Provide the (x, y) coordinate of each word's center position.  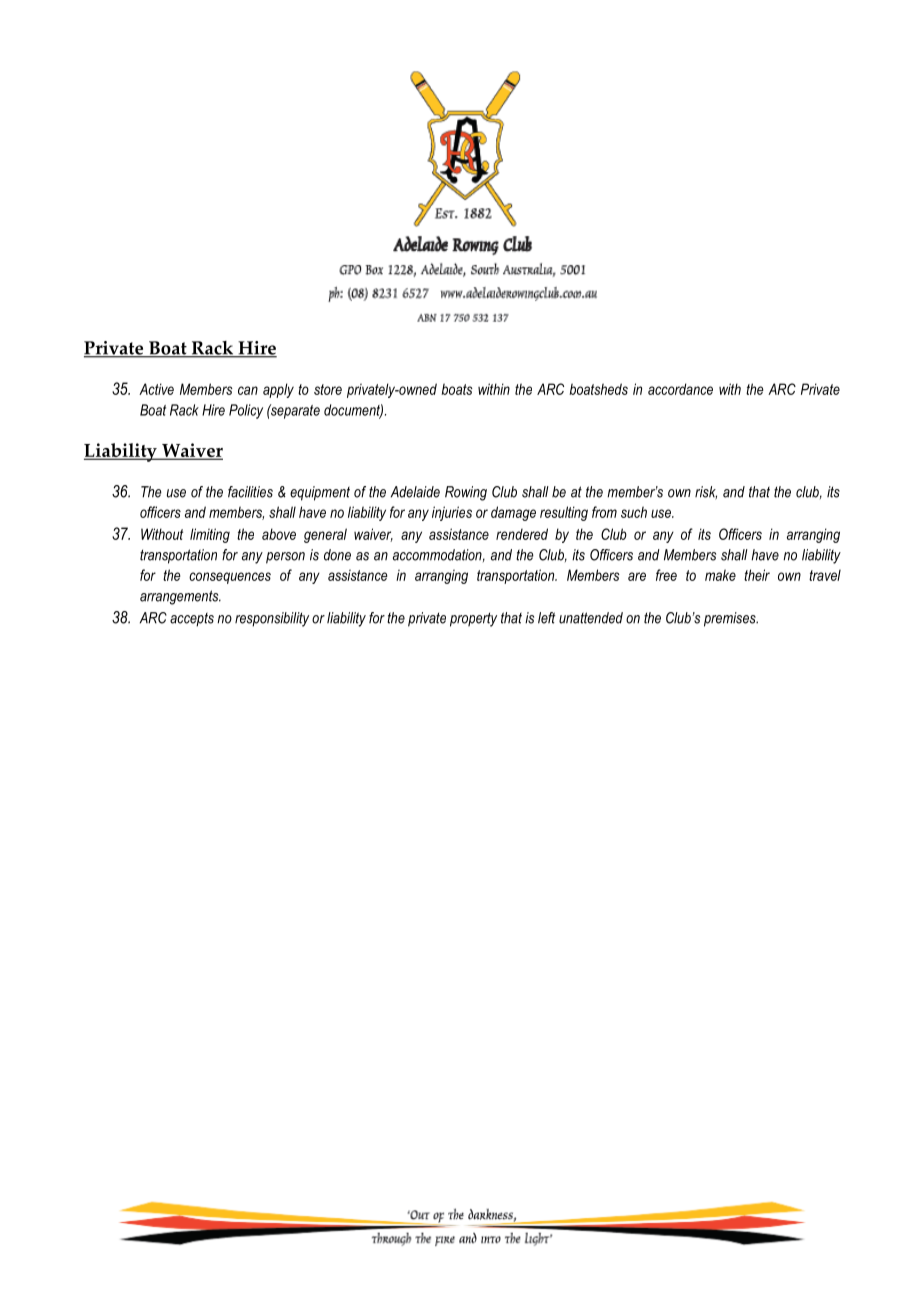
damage (513, 513)
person (285, 558)
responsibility (272, 619)
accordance (680, 389)
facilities (250, 492)
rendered (522, 534)
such (634, 512)
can (248, 390)
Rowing (466, 493)
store (328, 389)
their (757, 575)
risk (706, 493)
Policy (246, 411)
